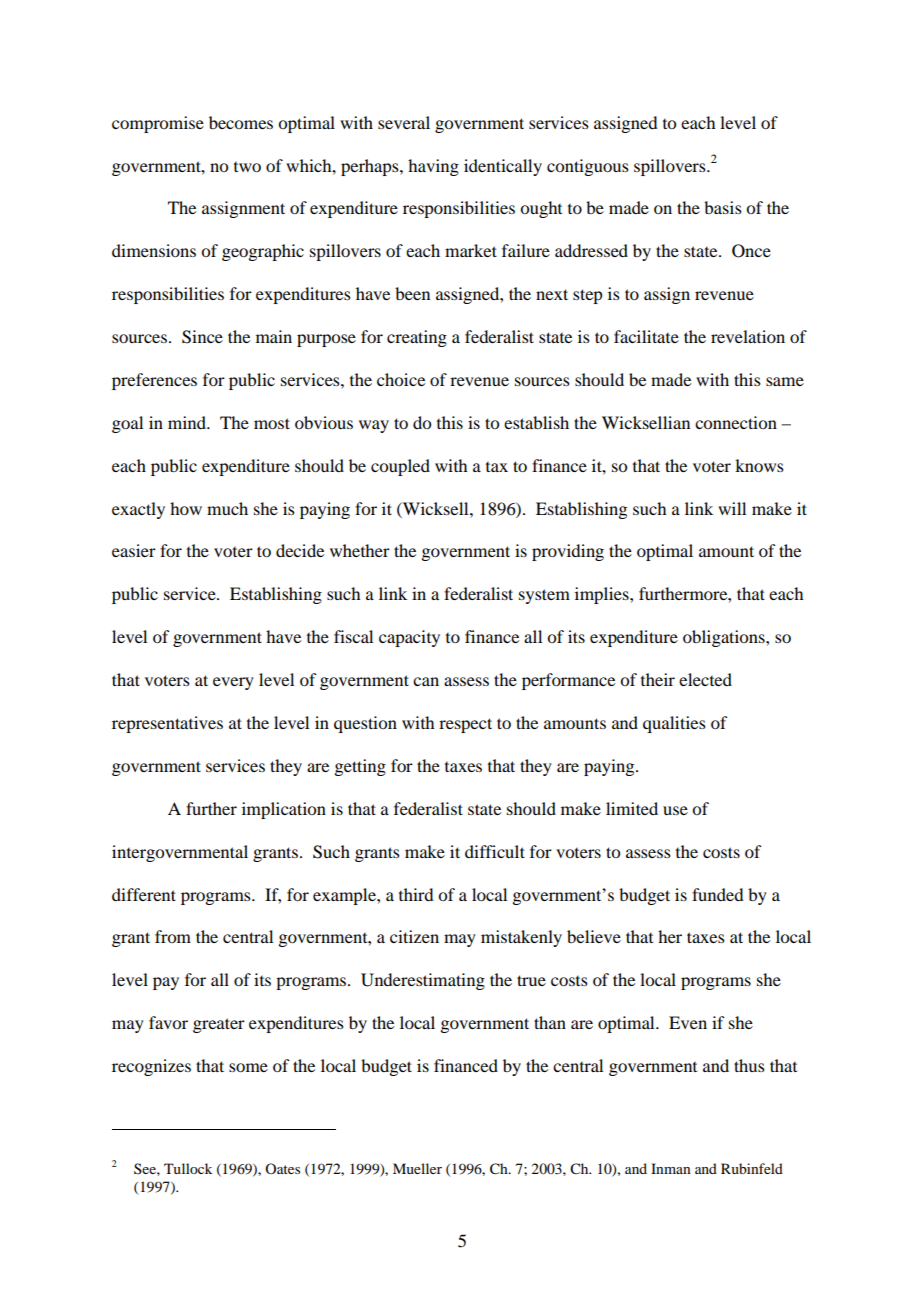  I want to click on two, so click(247, 167).
